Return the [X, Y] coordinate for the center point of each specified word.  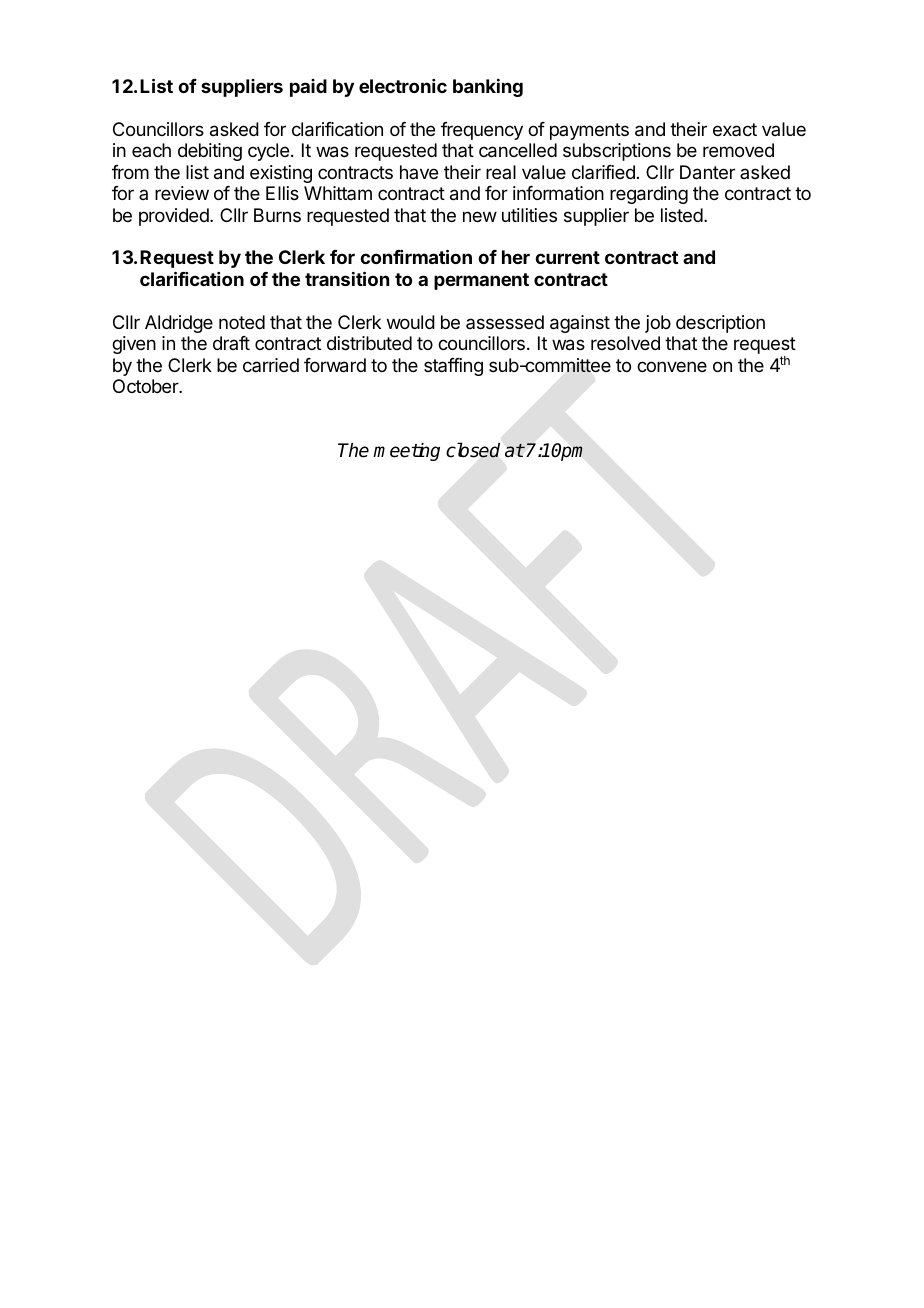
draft [231, 343]
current [567, 257]
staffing [453, 367]
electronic [403, 86]
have [419, 172]
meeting [406, 452]
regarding [649, 195]
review [182, 193]
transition [347, 278]
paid [308, 88]
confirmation [416, 256]
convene [672, 366]
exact [735, 129]
